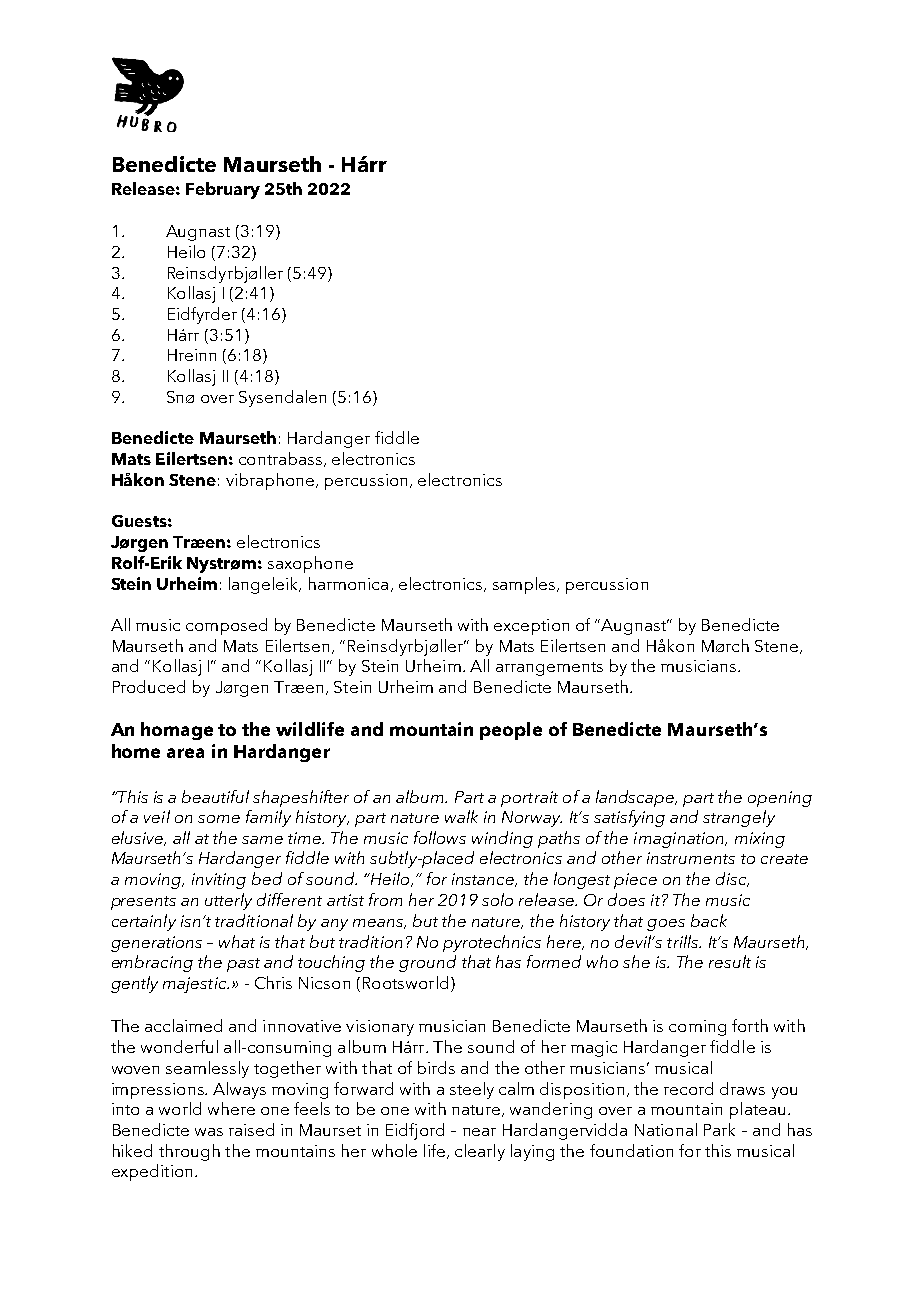  What do you see at coordinates (525, 585) in the image?
I see `samples` at bounding box center [525, 585].
